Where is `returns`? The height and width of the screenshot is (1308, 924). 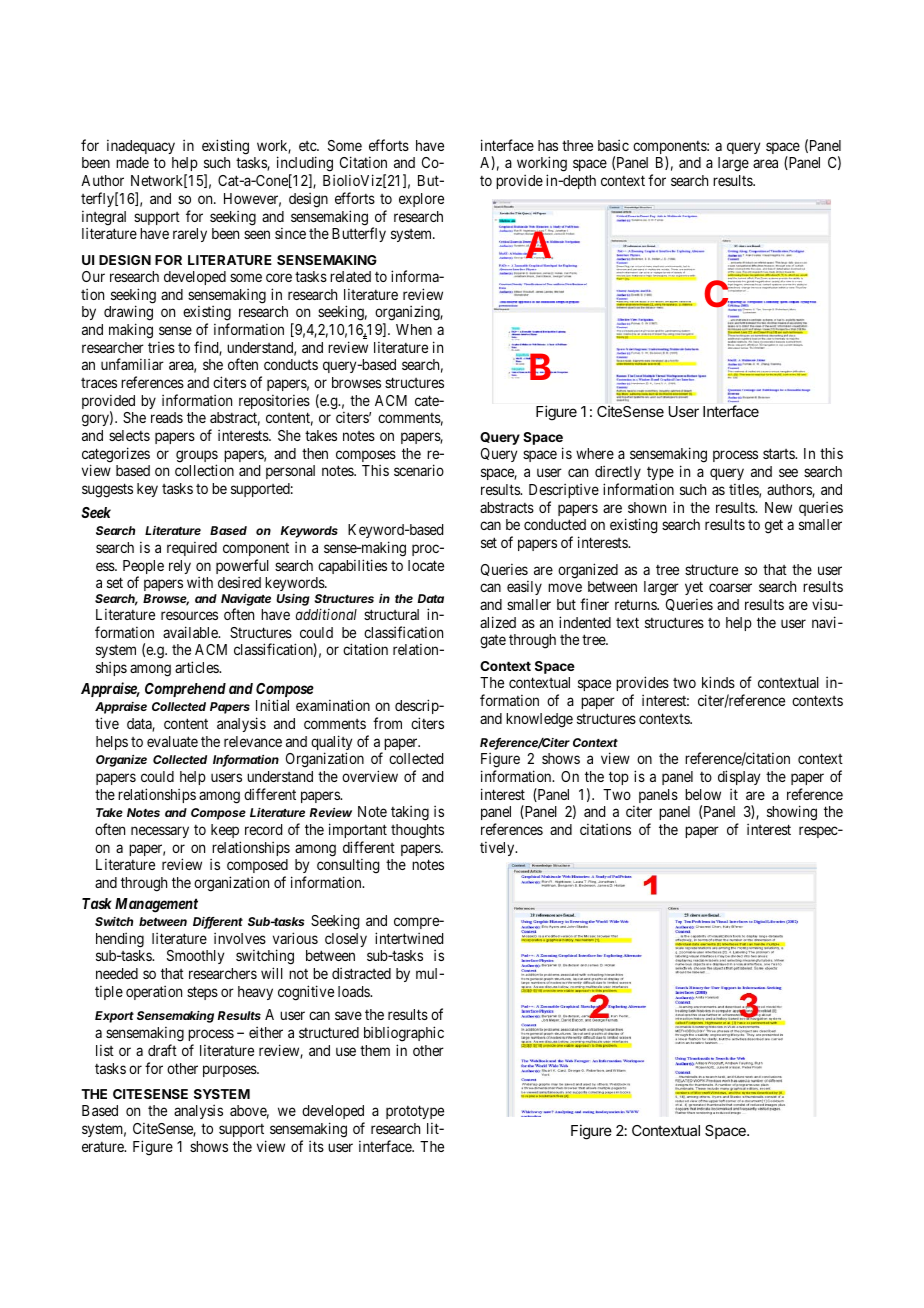 returns is located at coordinates (636, 605).
